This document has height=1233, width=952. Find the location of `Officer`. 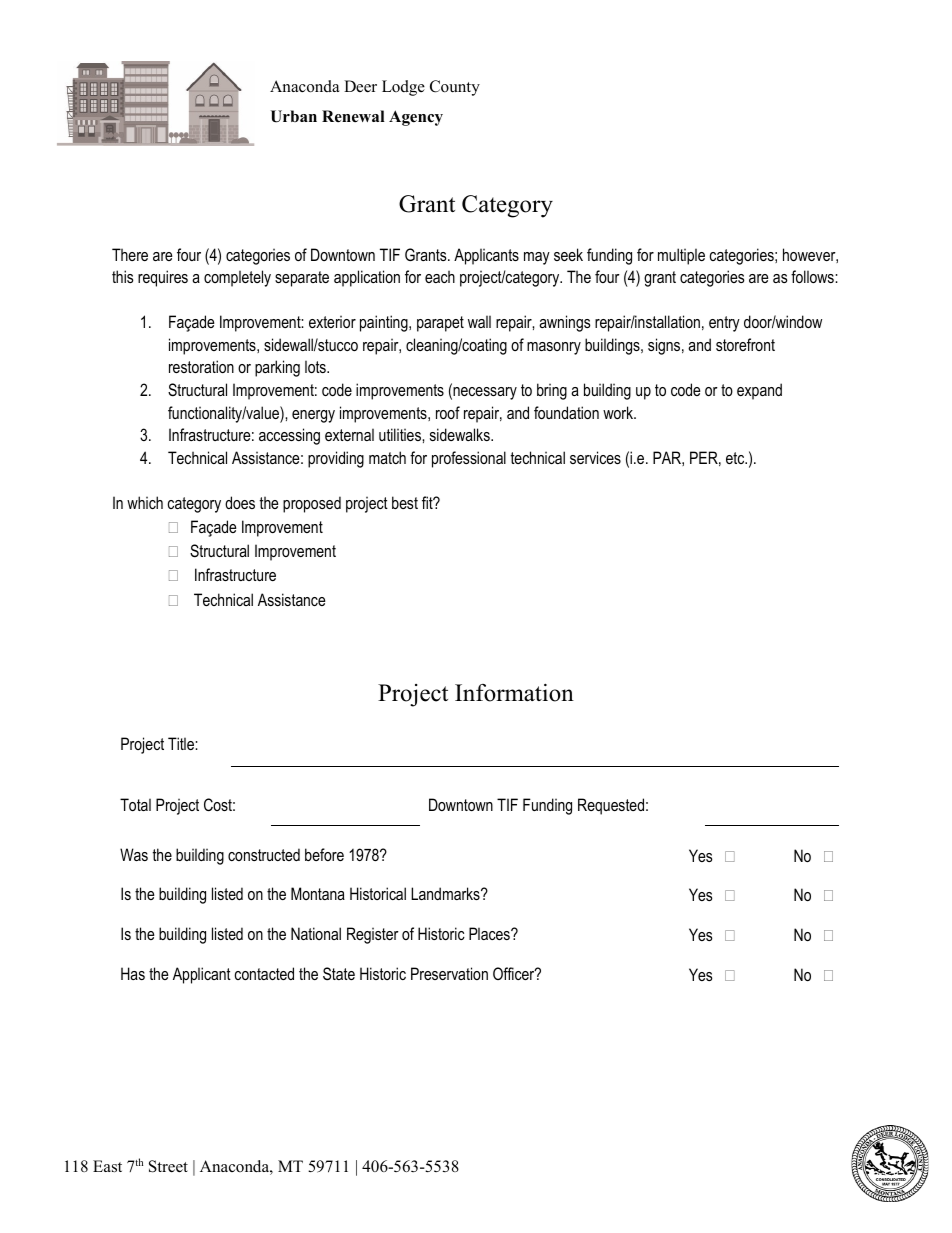

Officer is located at coordinates (515, 973).
